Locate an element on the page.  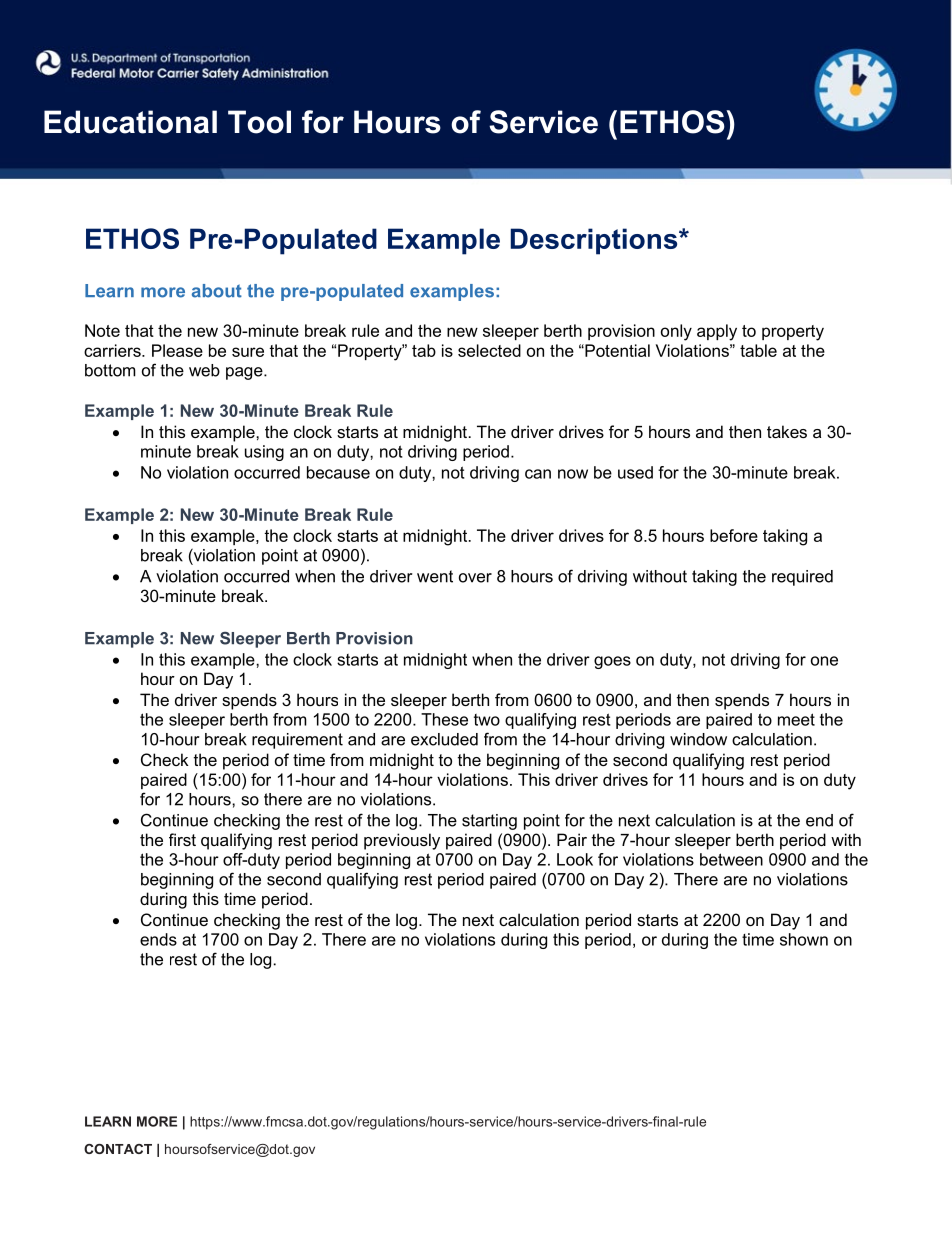
one is located at coordinates (824, 661).
